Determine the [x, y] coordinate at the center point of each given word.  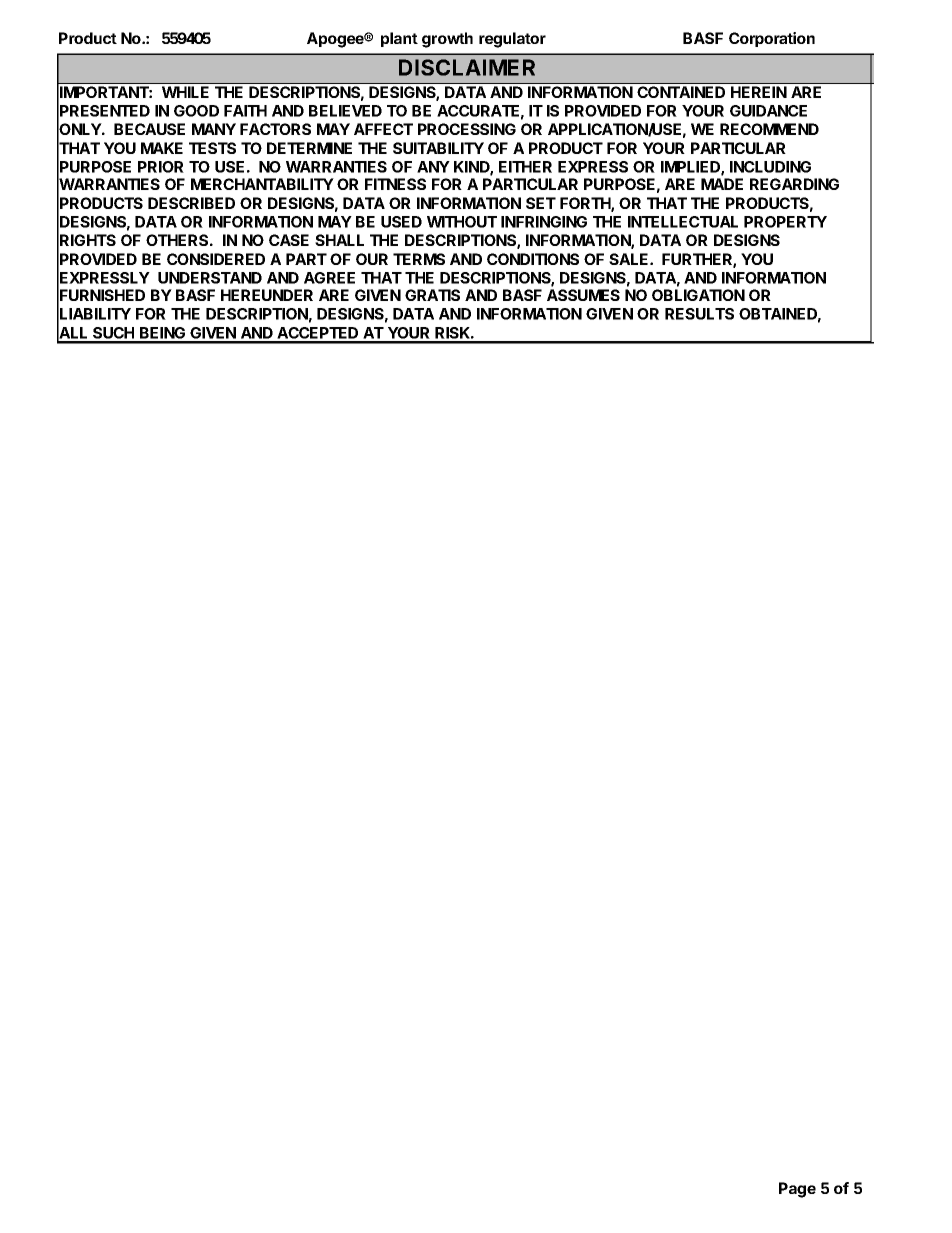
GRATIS [432, 295]
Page [797, 1190]
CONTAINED [681, 92]
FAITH [245, 111]
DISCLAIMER [467, 67]
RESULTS [699, 314]
